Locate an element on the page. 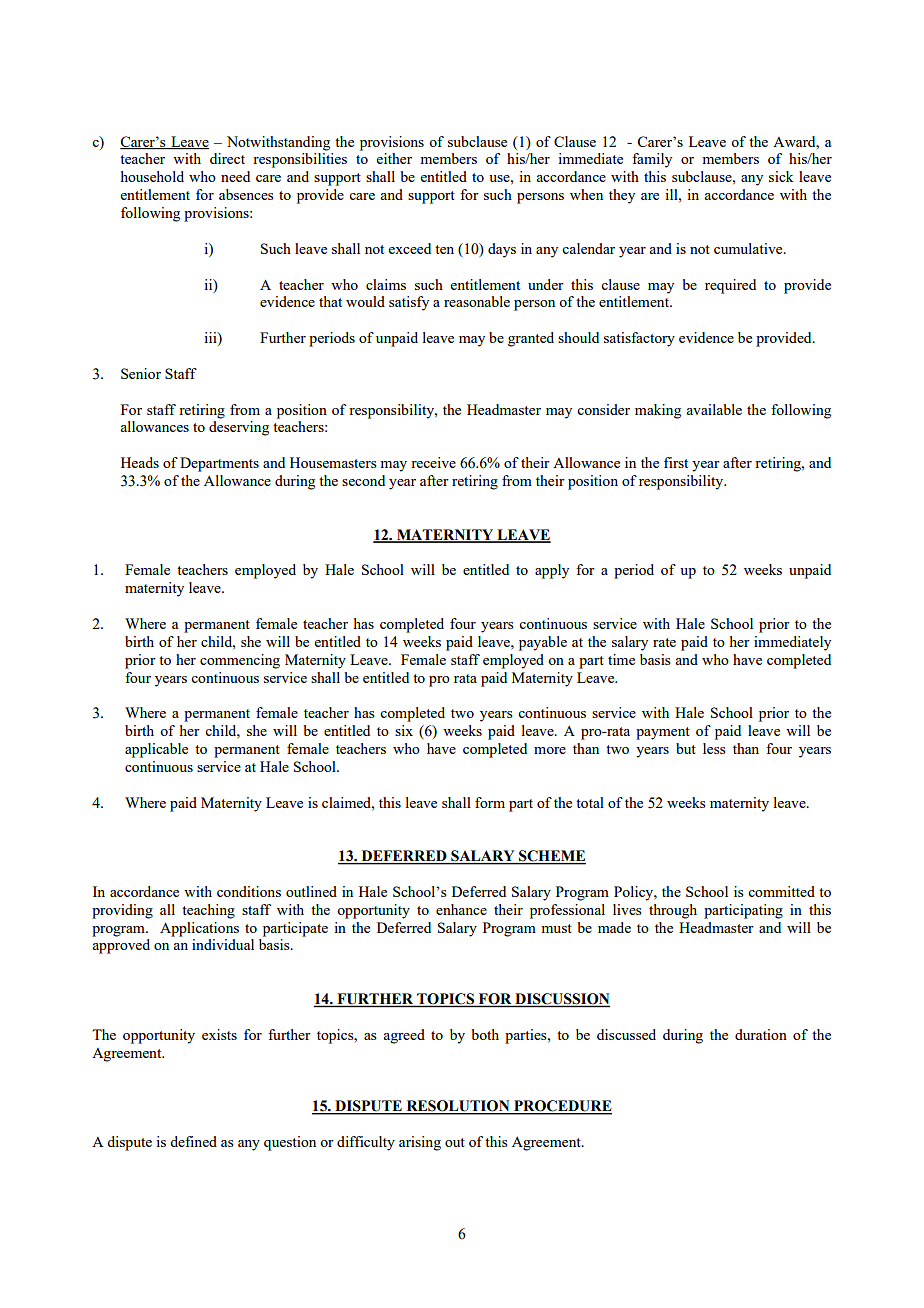  family is located at coordinates (652, 160).
